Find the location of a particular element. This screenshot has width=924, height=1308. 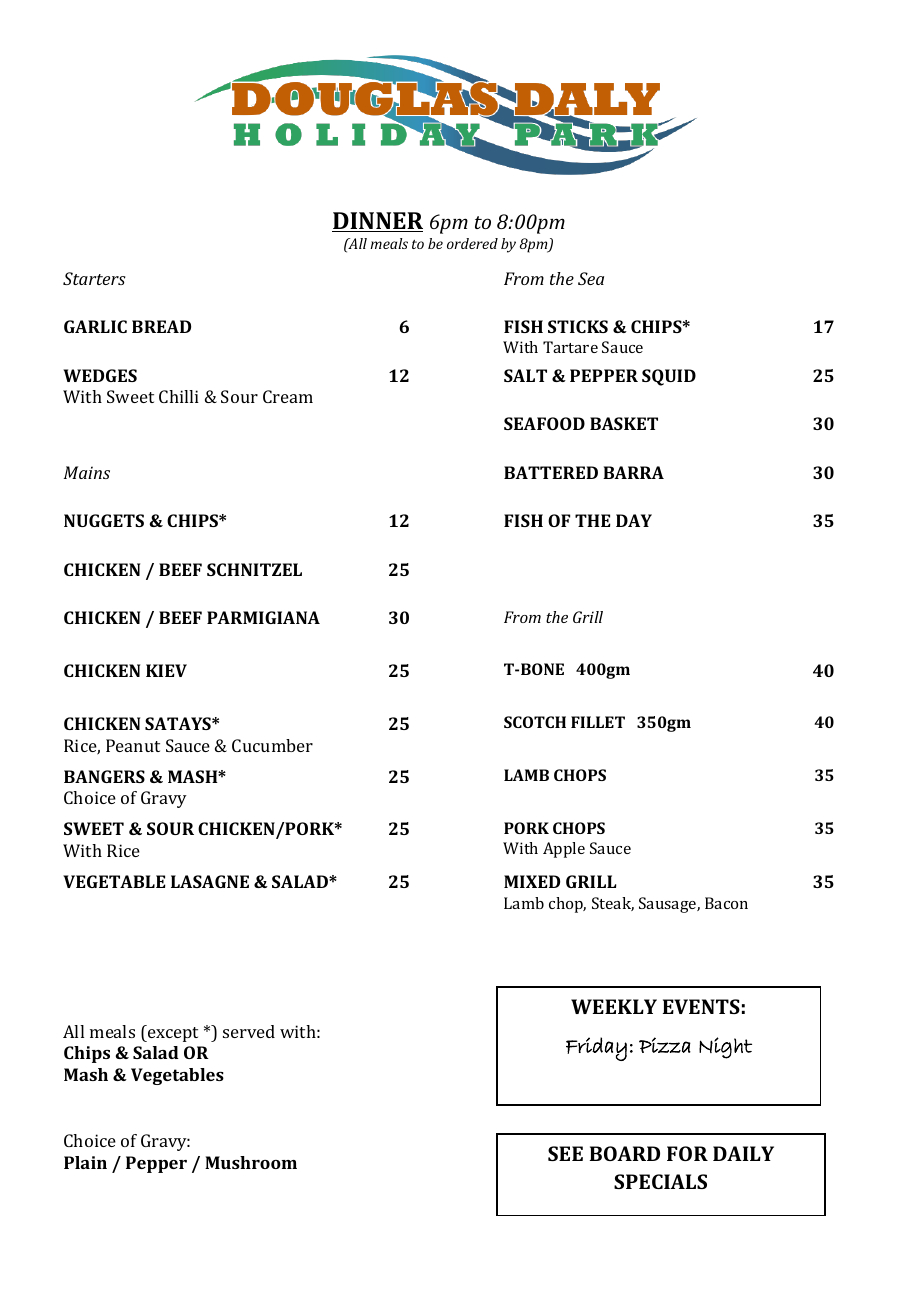

Starters is located at coordinates (94, 278).
